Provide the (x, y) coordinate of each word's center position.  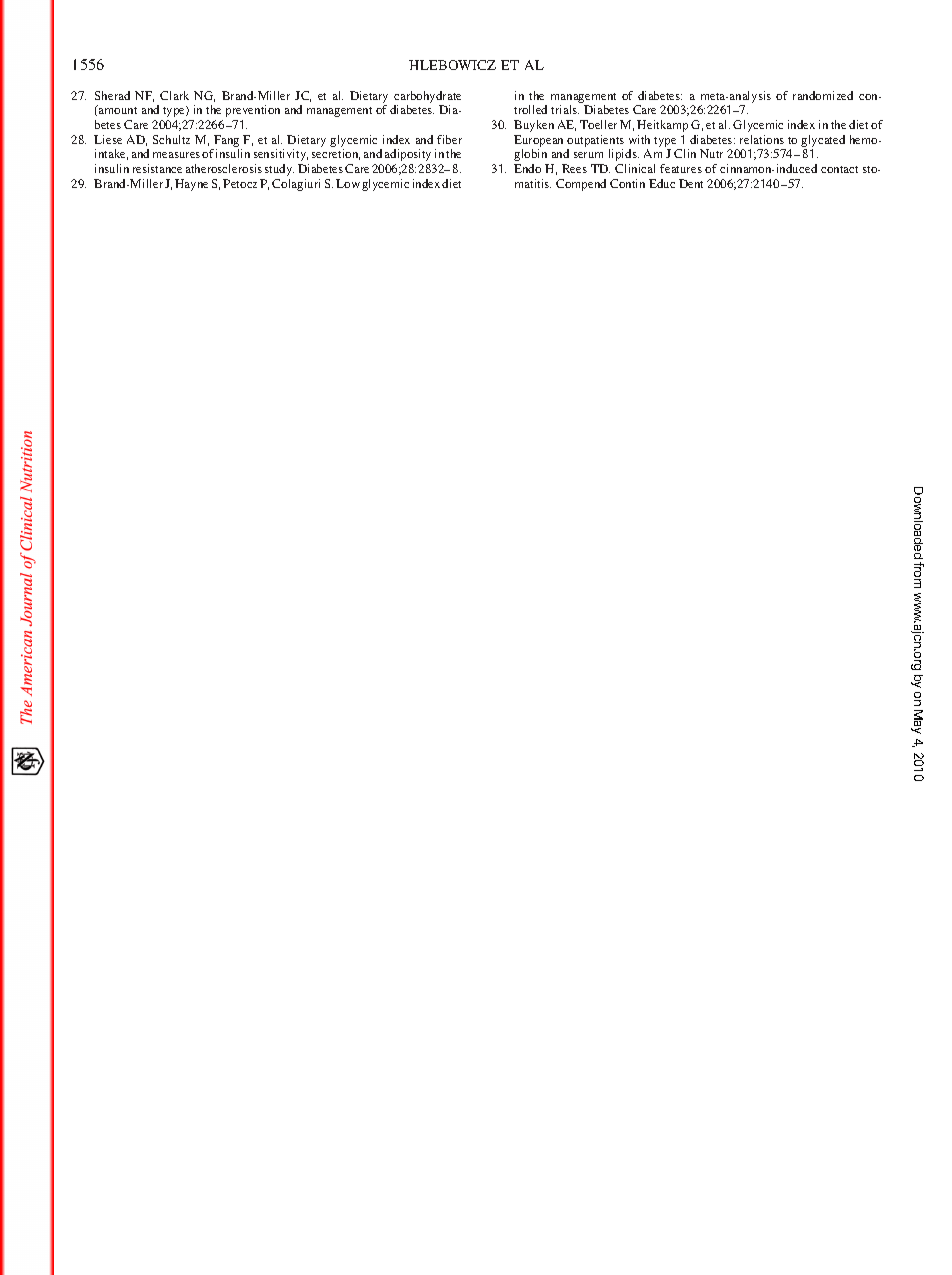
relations (762, 139)
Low (348, 183)
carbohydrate (427, 98)
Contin (627, 183)
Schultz (171, 139)
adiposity (408, 155)
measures (176, 155)
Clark (174, 95)
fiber (449, 139)
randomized (823, 95)
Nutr (711, 153)
